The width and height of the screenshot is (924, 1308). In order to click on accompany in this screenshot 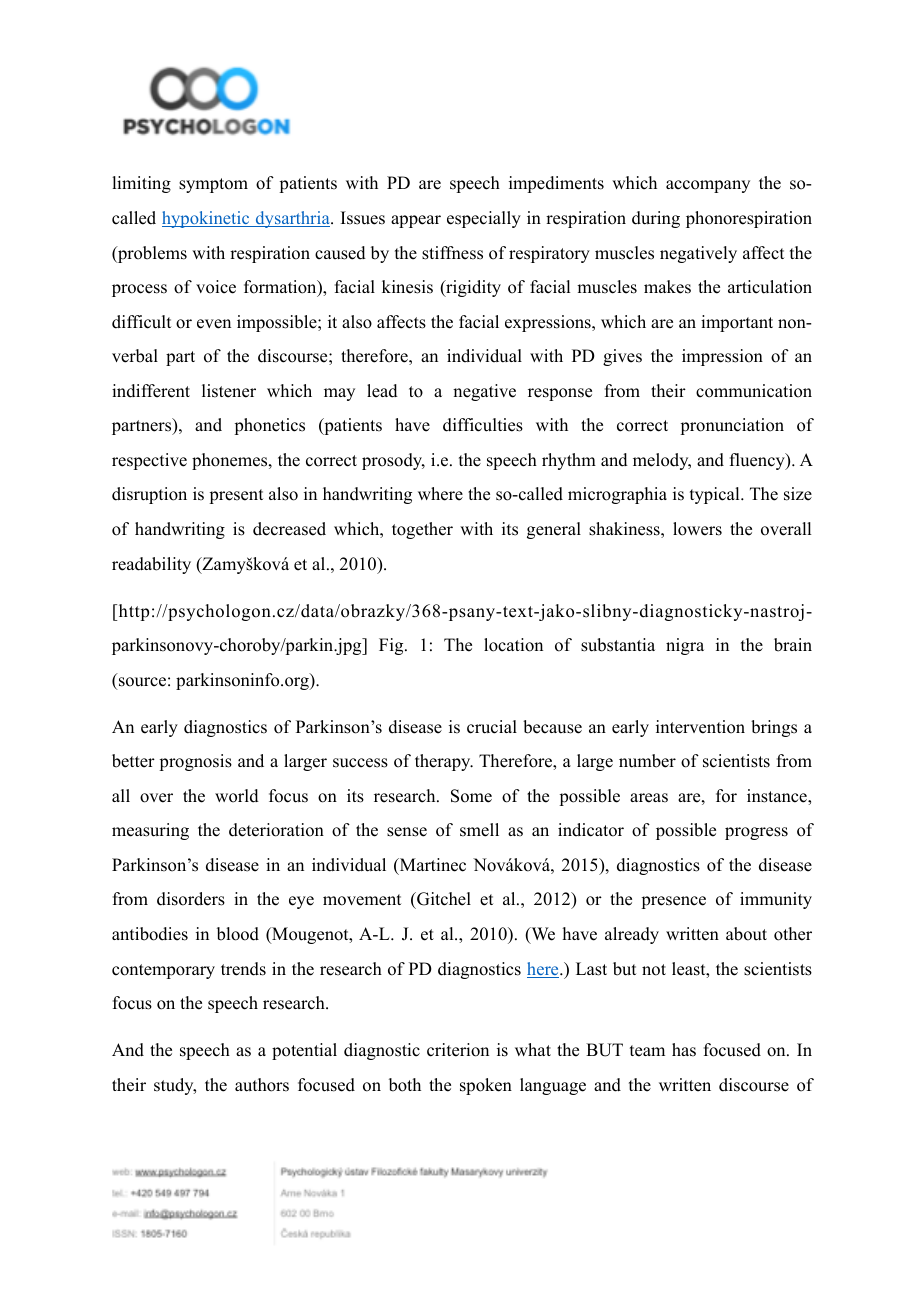, I will do `click(708, 186)`.
